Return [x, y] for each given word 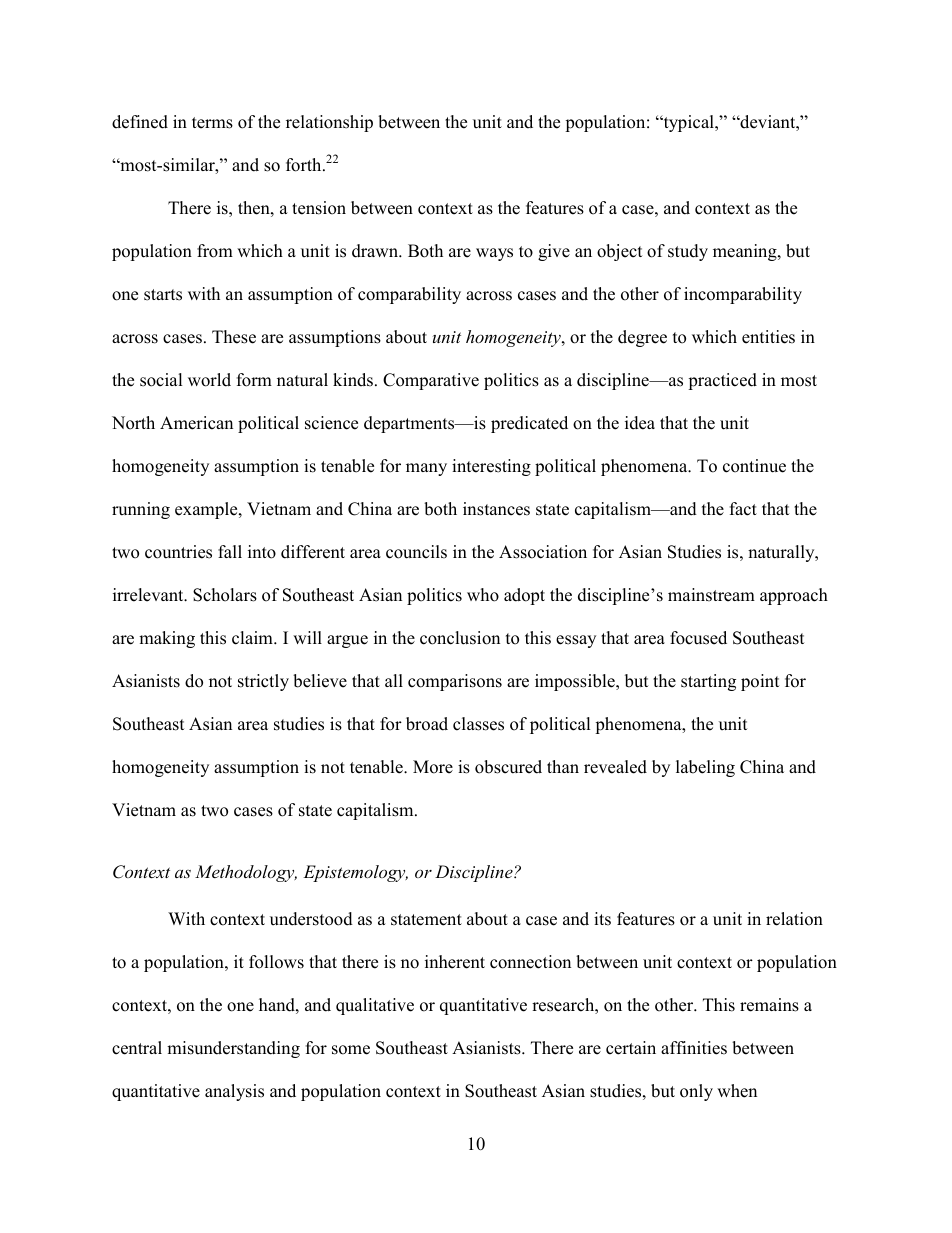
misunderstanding [233, 1049]
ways [494, 254]
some [351, 1050]
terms [212, 123]
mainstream [711, 595]
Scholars [225, 595]
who [483, 595]
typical [688, 123]
